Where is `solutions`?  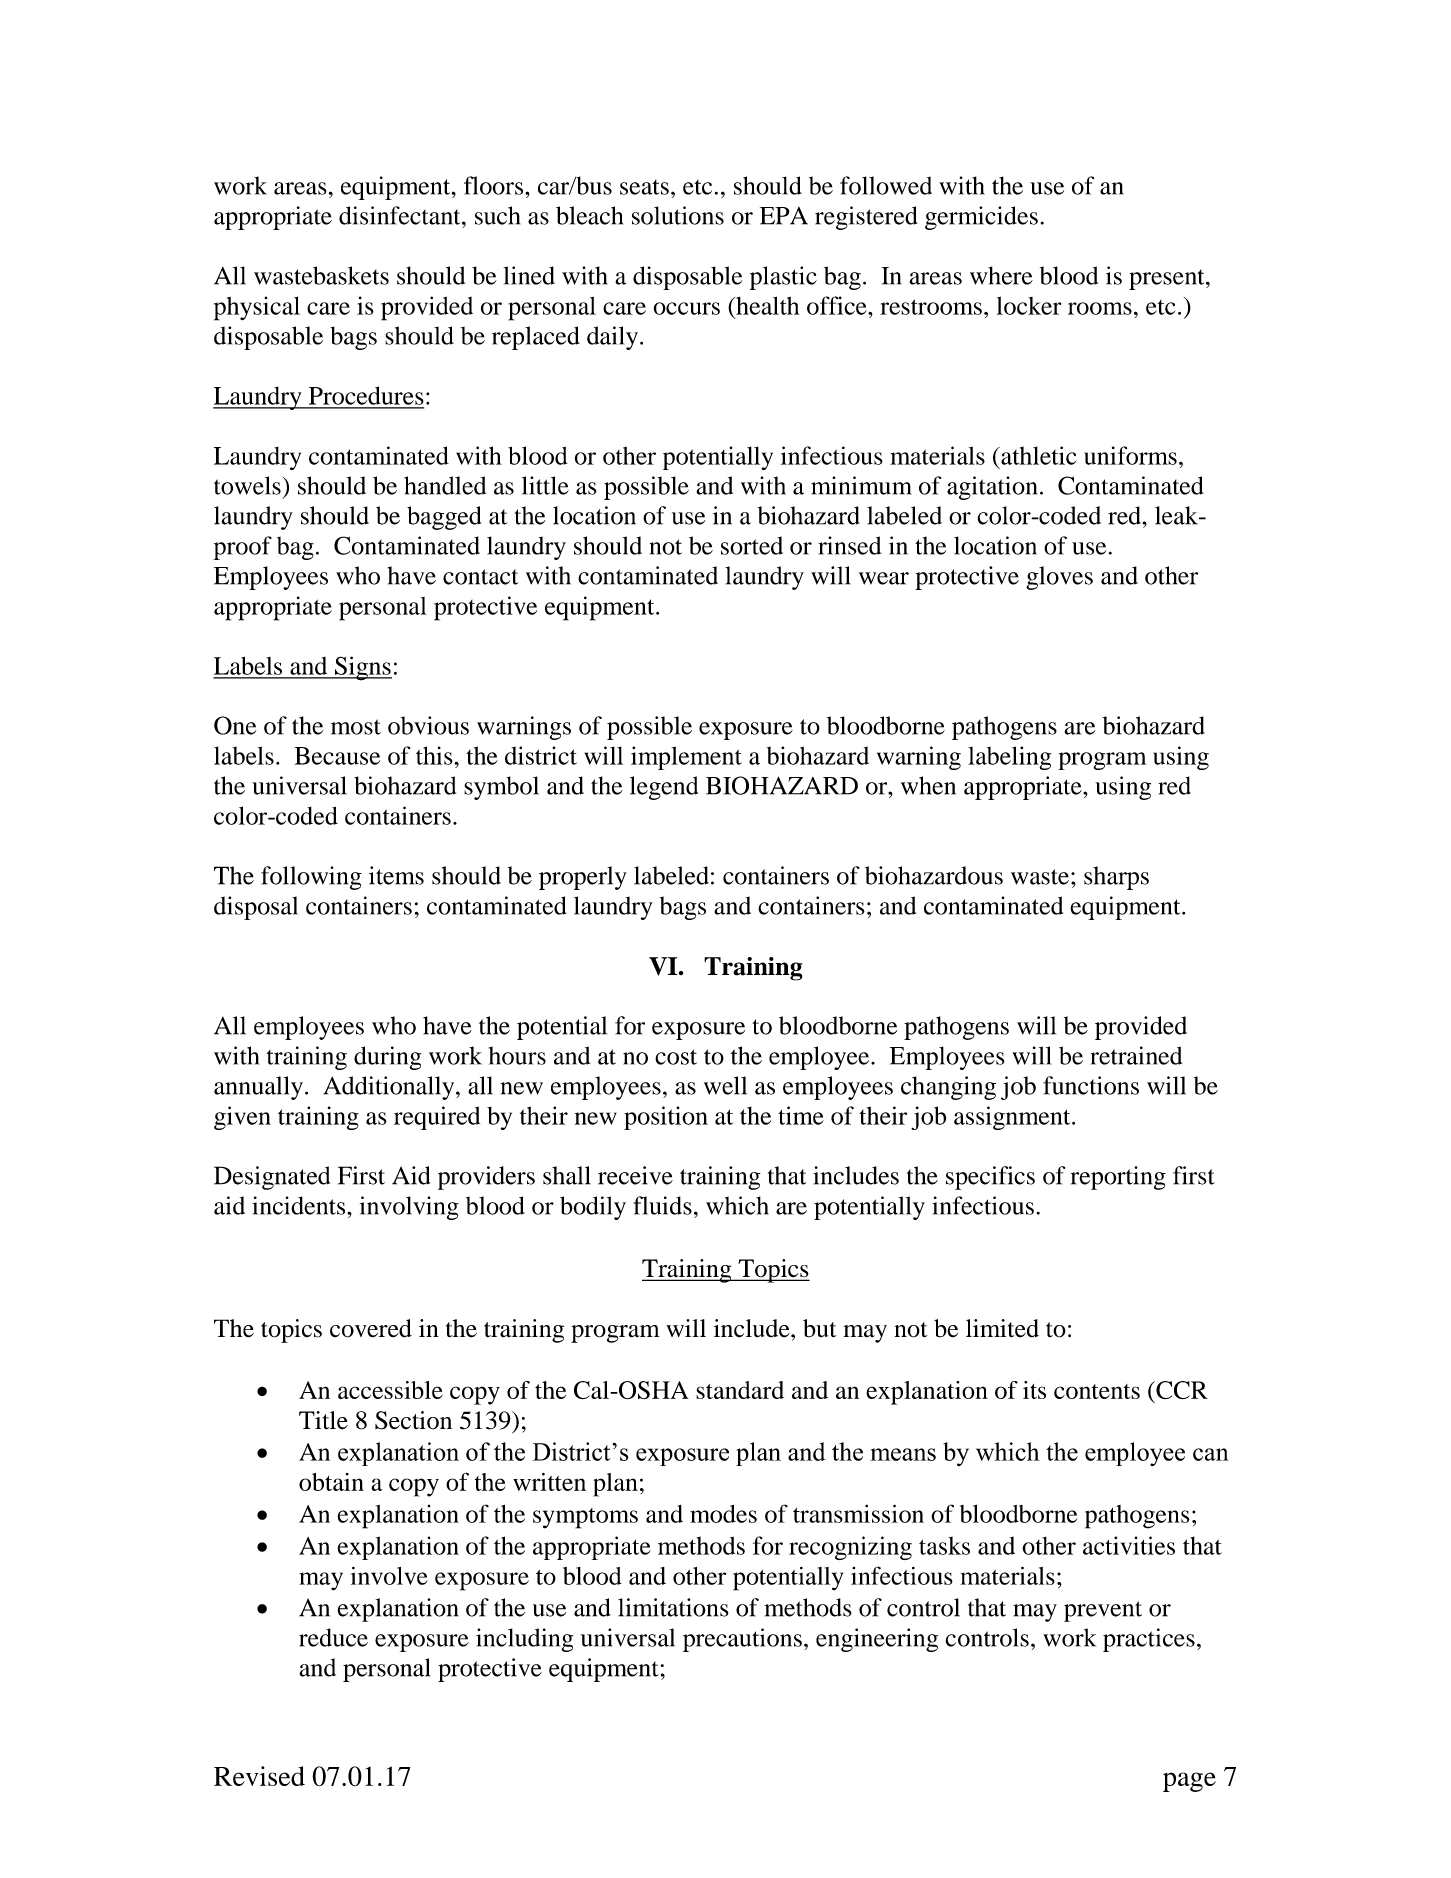
solutions is located at coordinates (678, 215).
